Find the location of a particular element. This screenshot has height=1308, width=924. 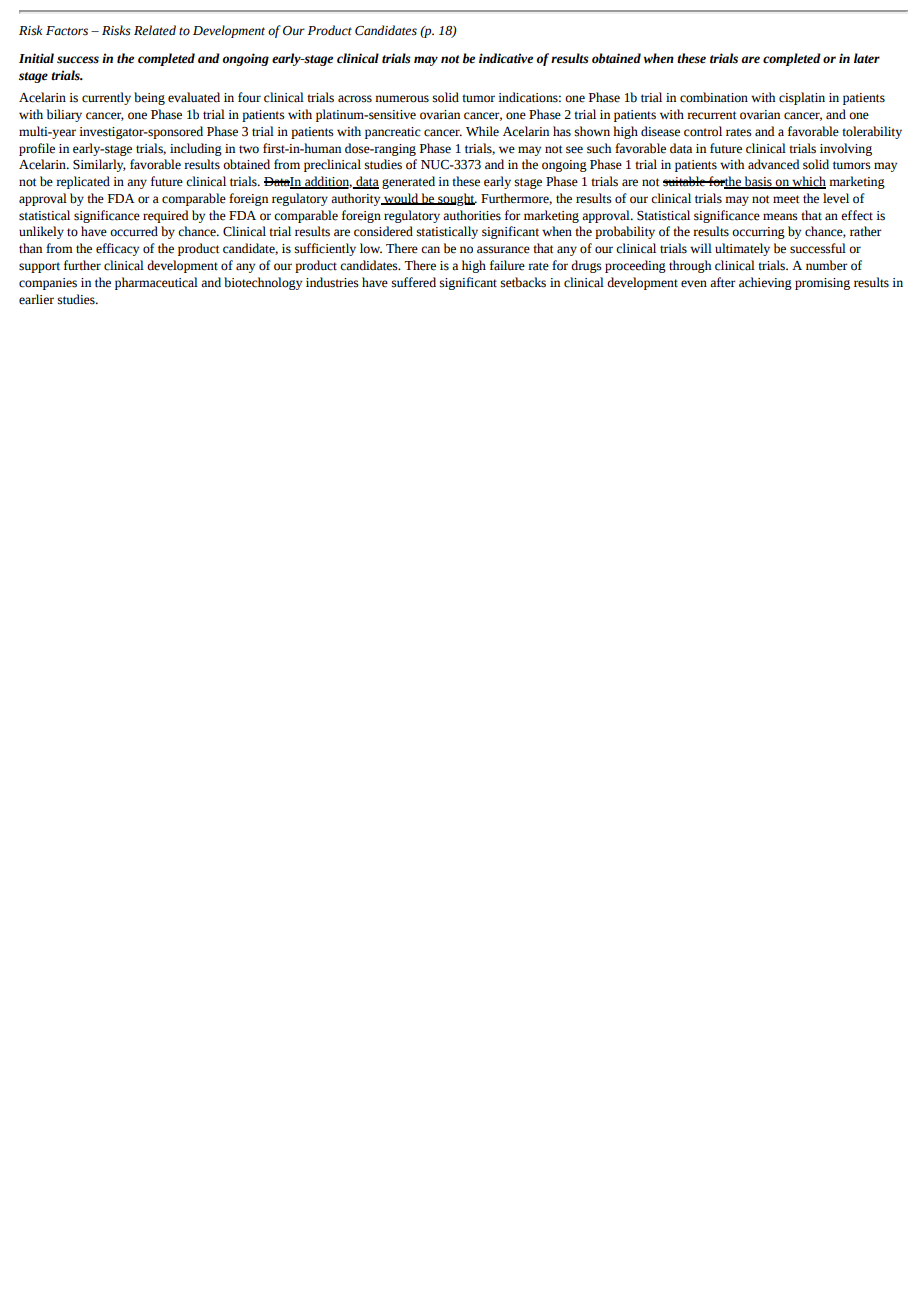

efficacy is located at coordinates (117, 249).
